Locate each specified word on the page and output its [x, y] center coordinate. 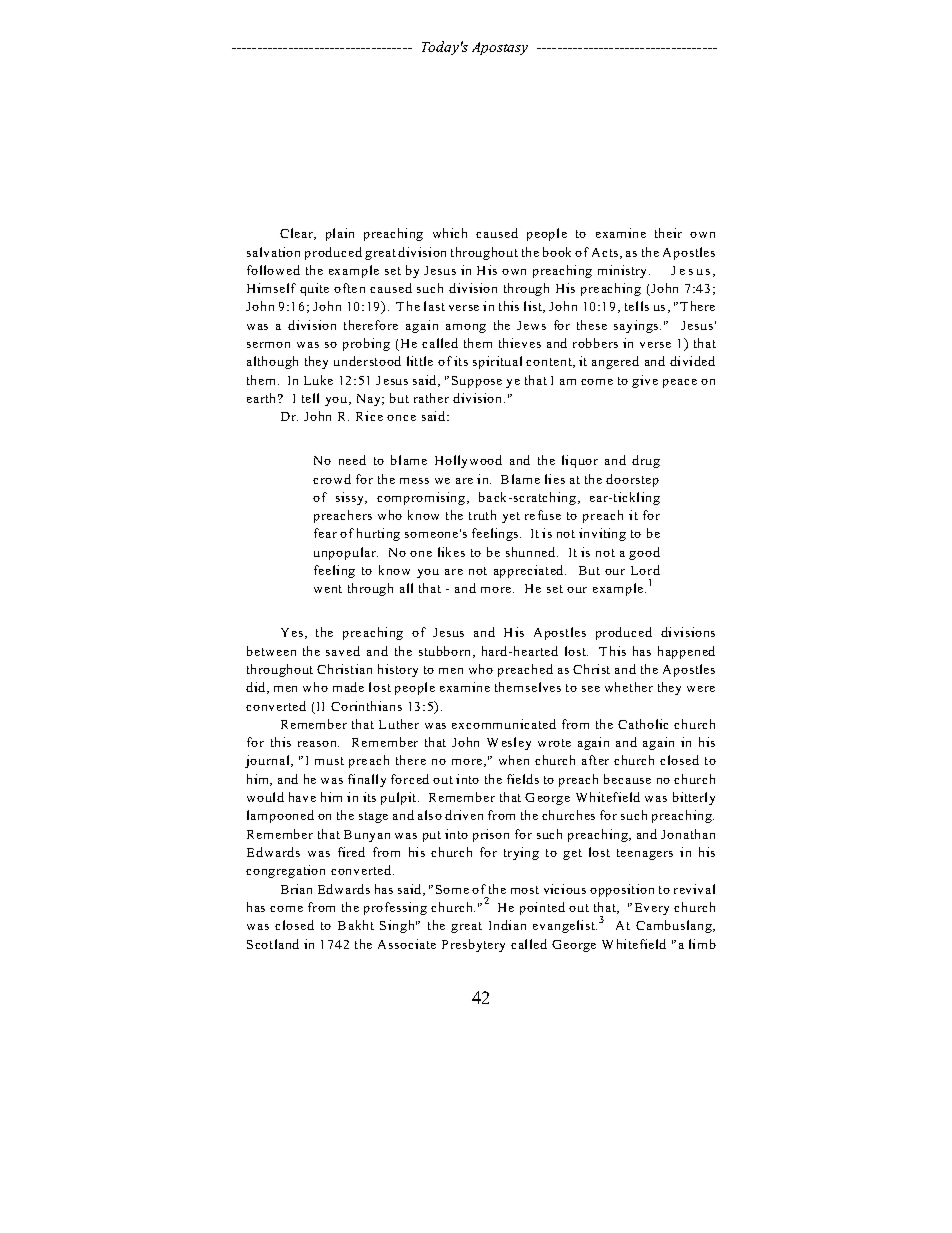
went [328, 589]
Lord [645, 570]
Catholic [643, 724]
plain [340, 234]
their [668, 233]
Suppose [477, 382]
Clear [298, 234]
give [645, 381]
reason [318, 744]
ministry [624, 271]
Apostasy [500, 48]
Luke [318, 380]
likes [451, 552]
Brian [296, 889]
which [450, 233]
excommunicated [504, 724]
